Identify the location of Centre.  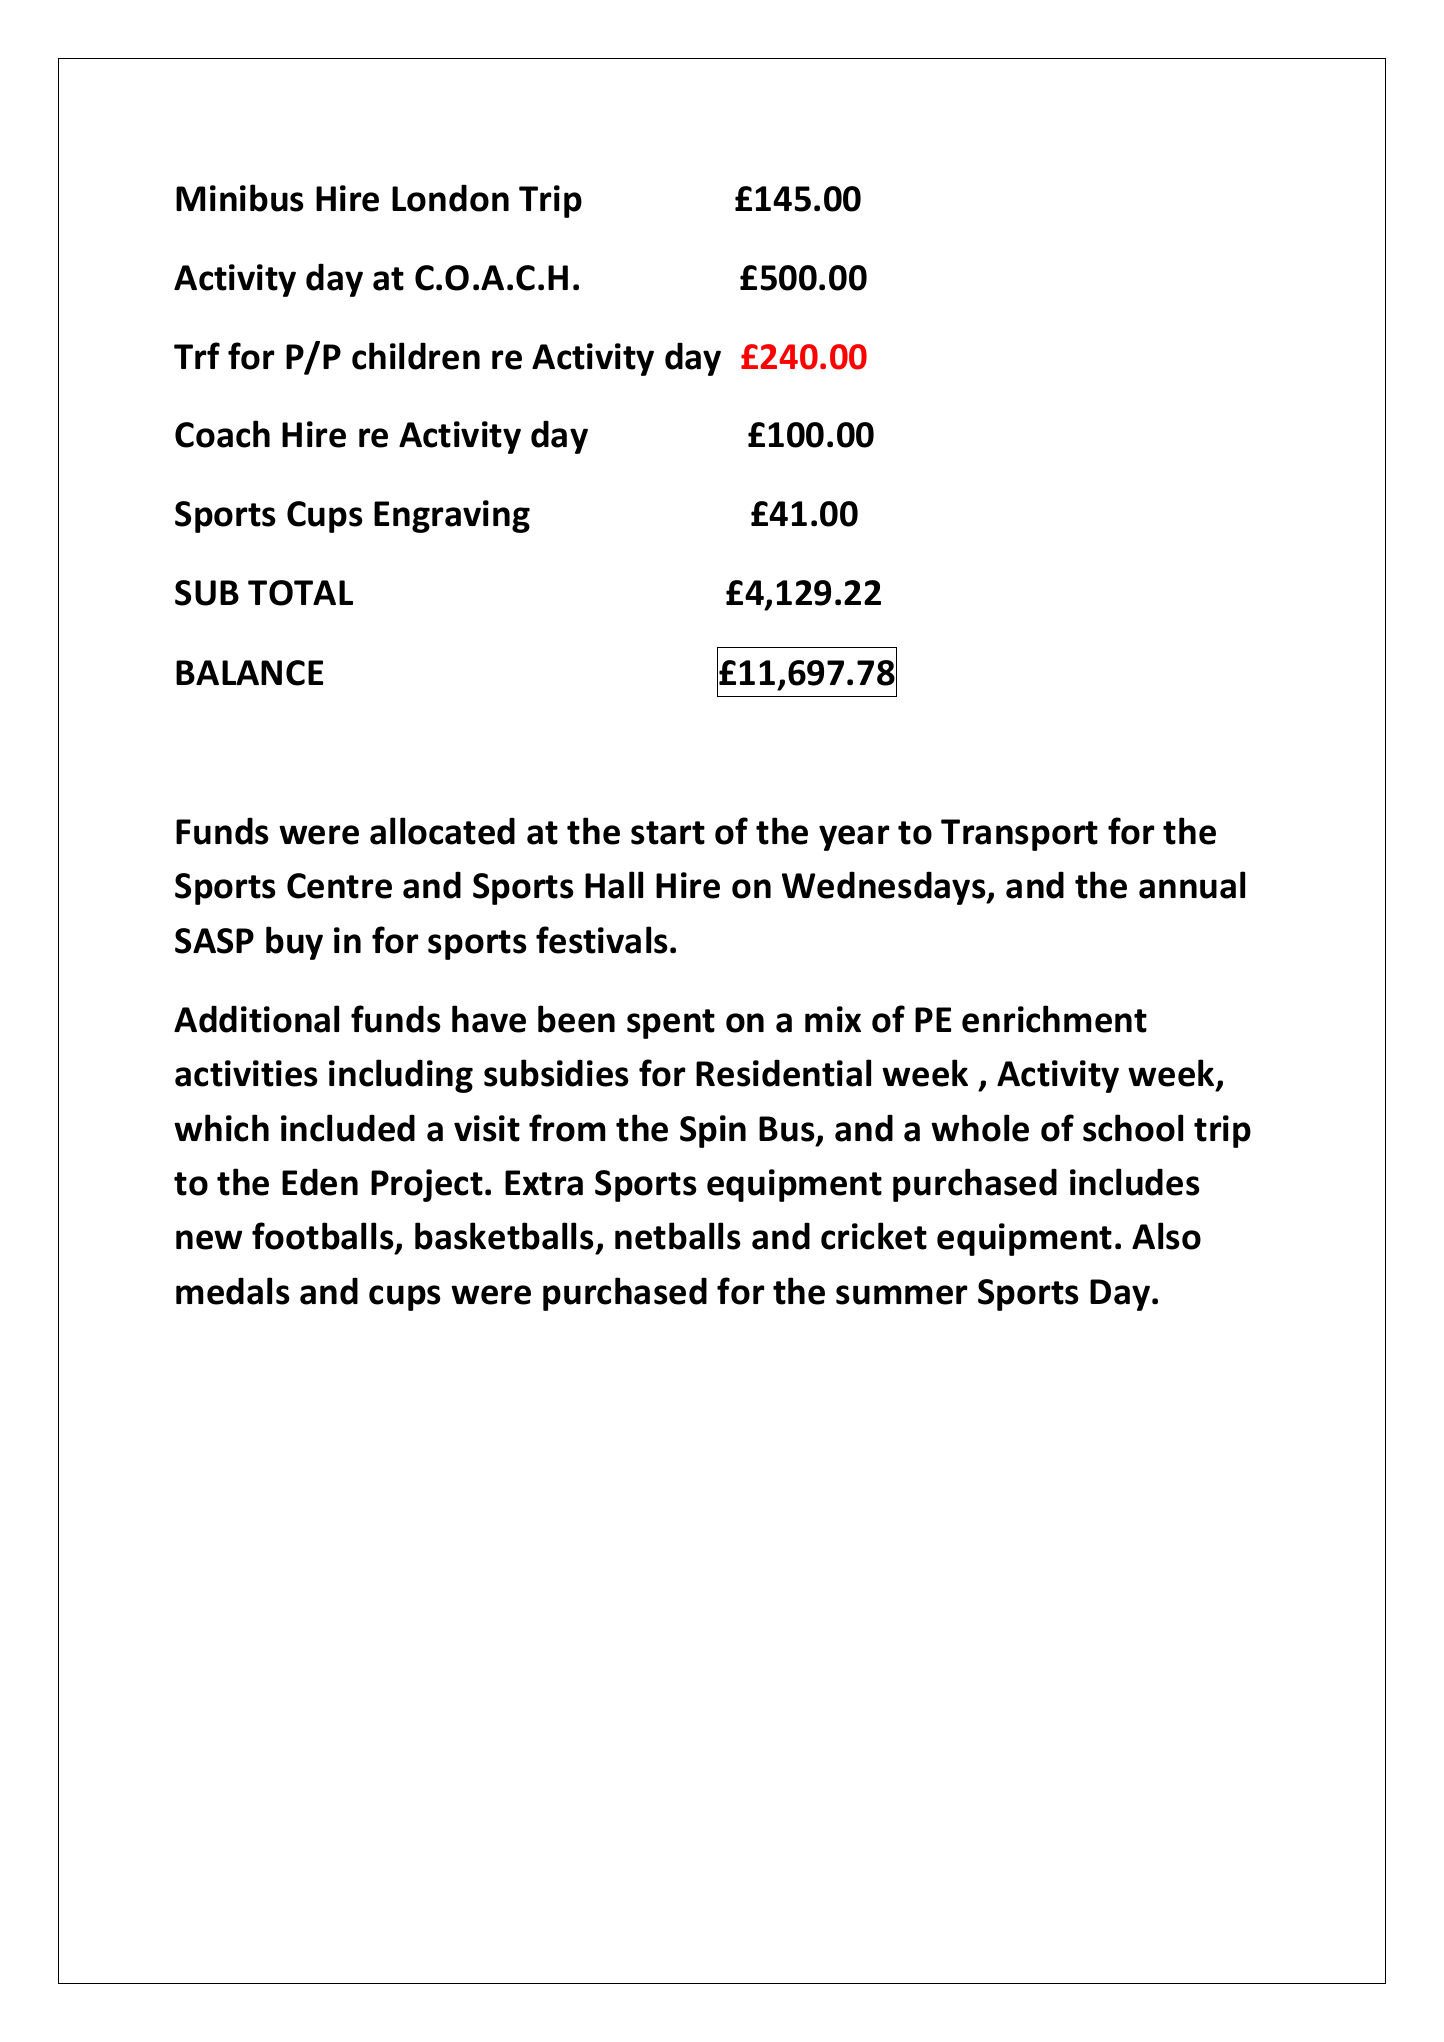
(339, 886).
